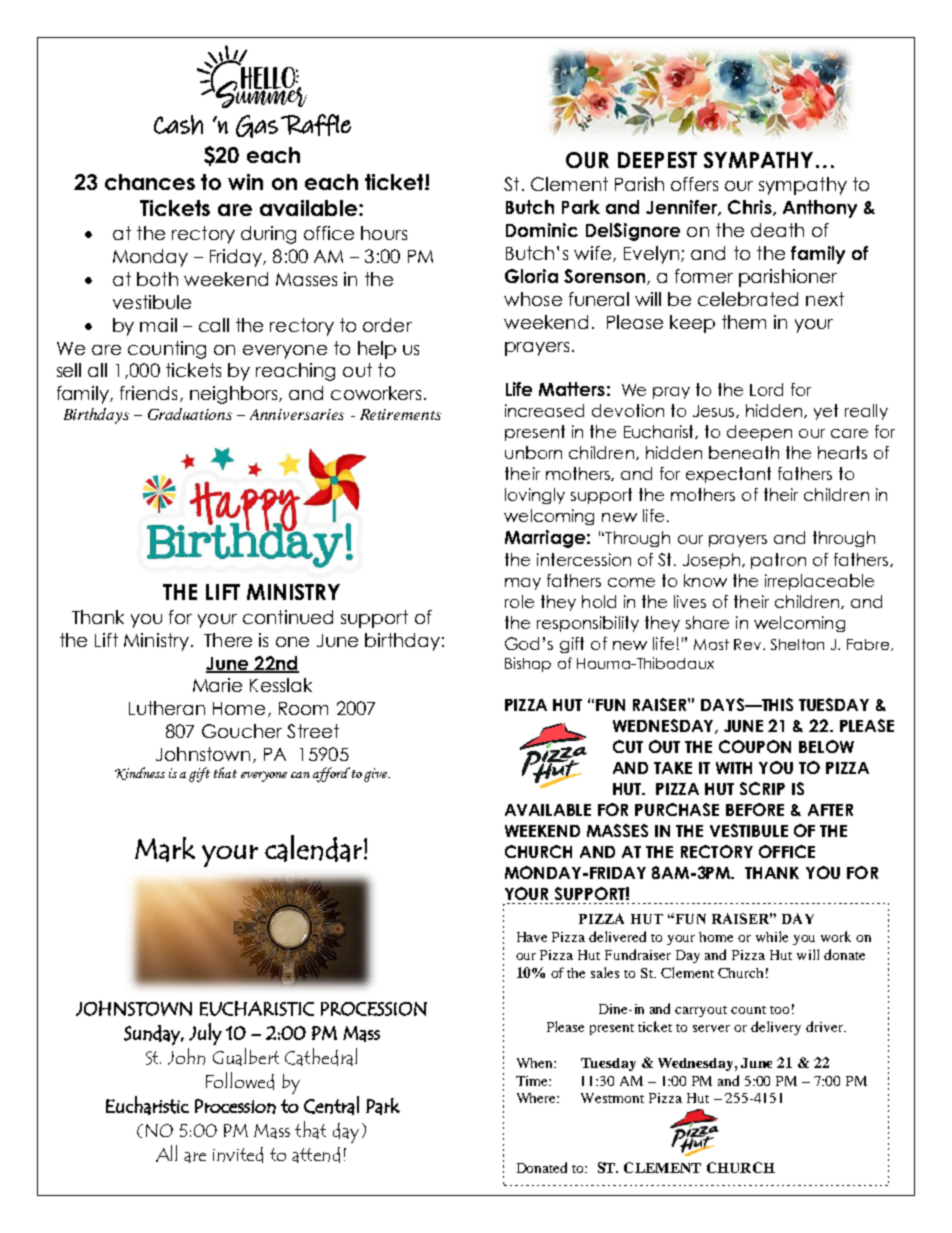  I want to click on role, so click(519, 601).
